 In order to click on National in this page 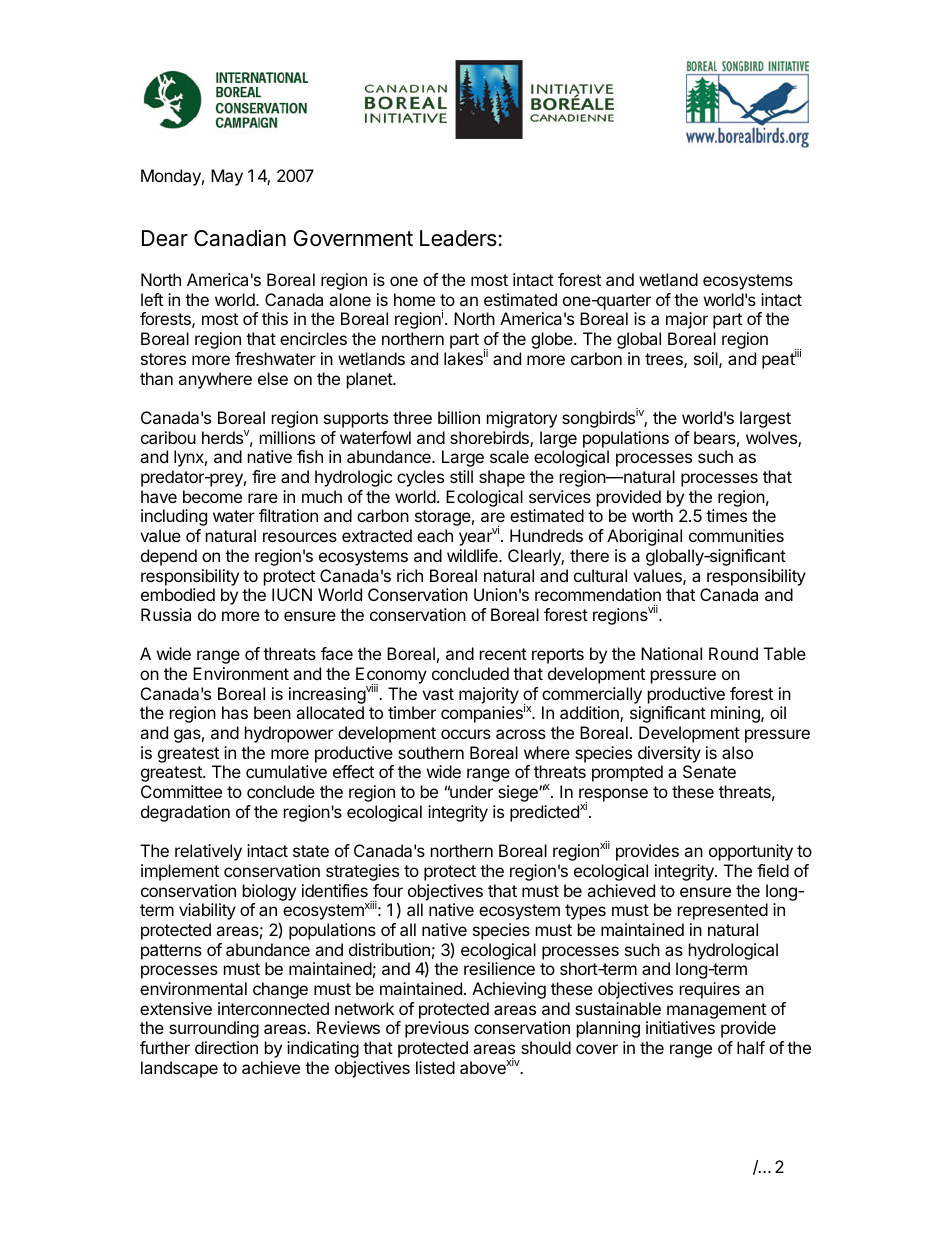, I will do `click(671, 653)`.
